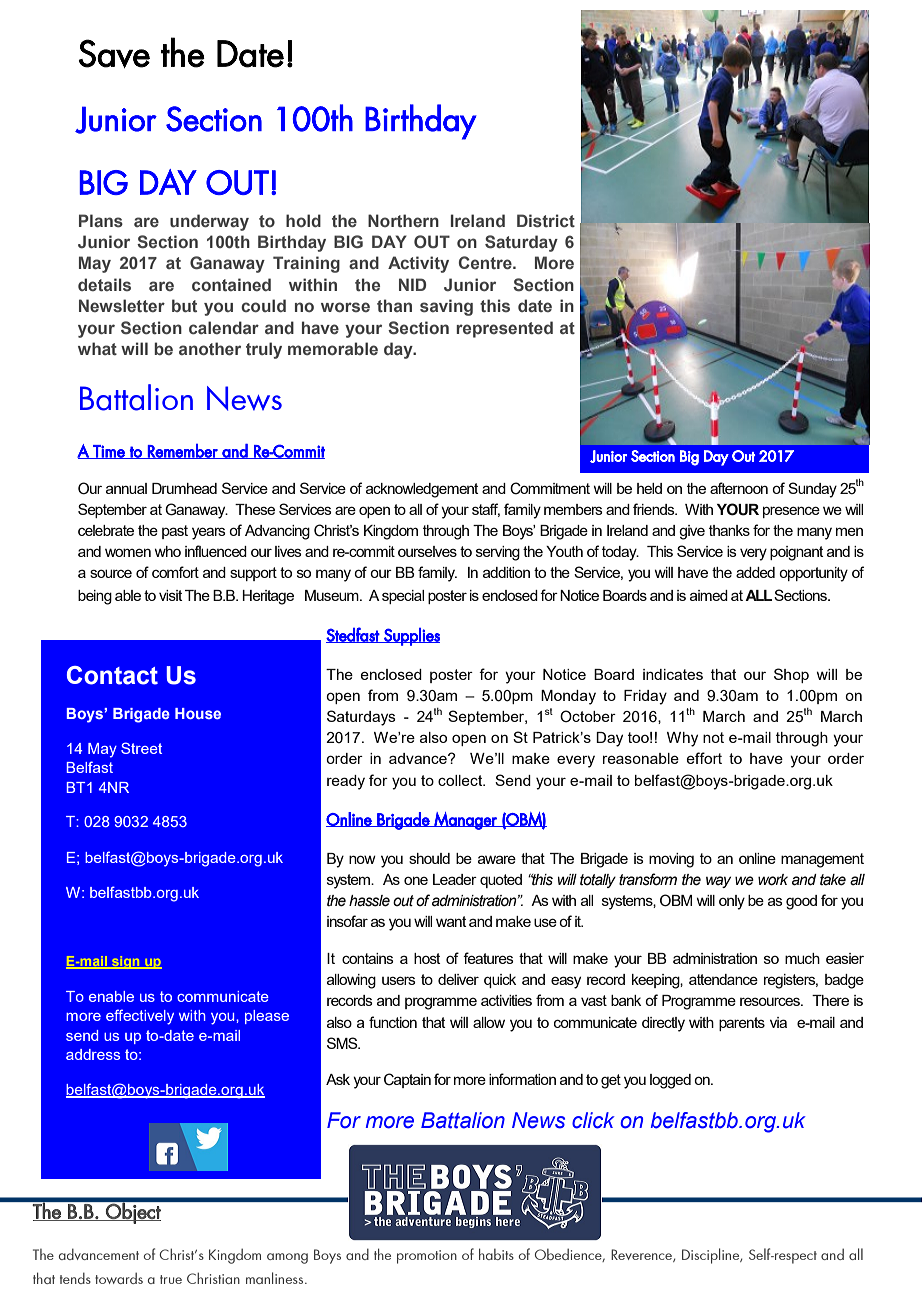  What do you see at coordinates (642, 1255) in the screenshot?
I see `Reverence` at bounding box center [642, 1255].
